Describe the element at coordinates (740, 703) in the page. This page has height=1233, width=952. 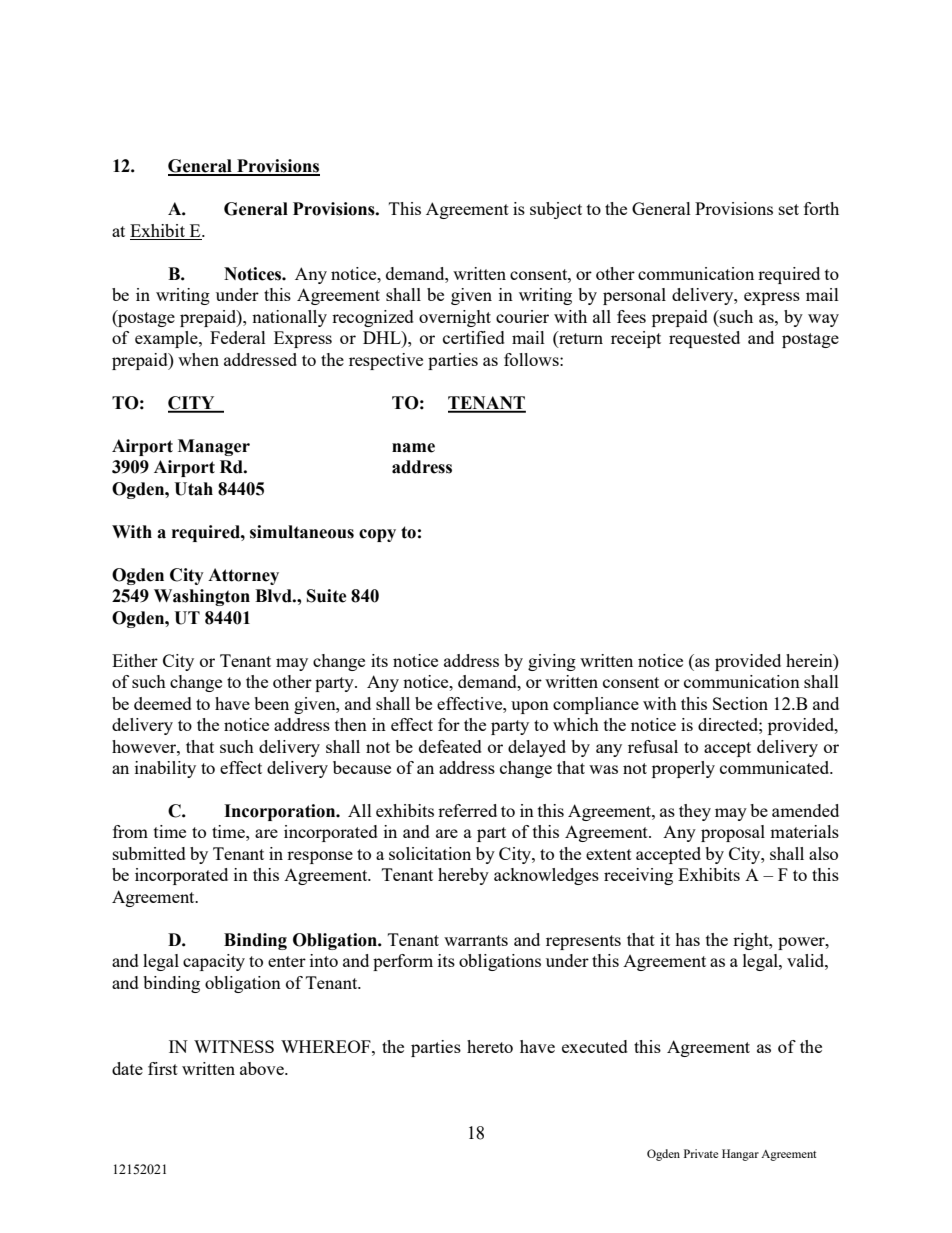
I see `Section` at that location.
